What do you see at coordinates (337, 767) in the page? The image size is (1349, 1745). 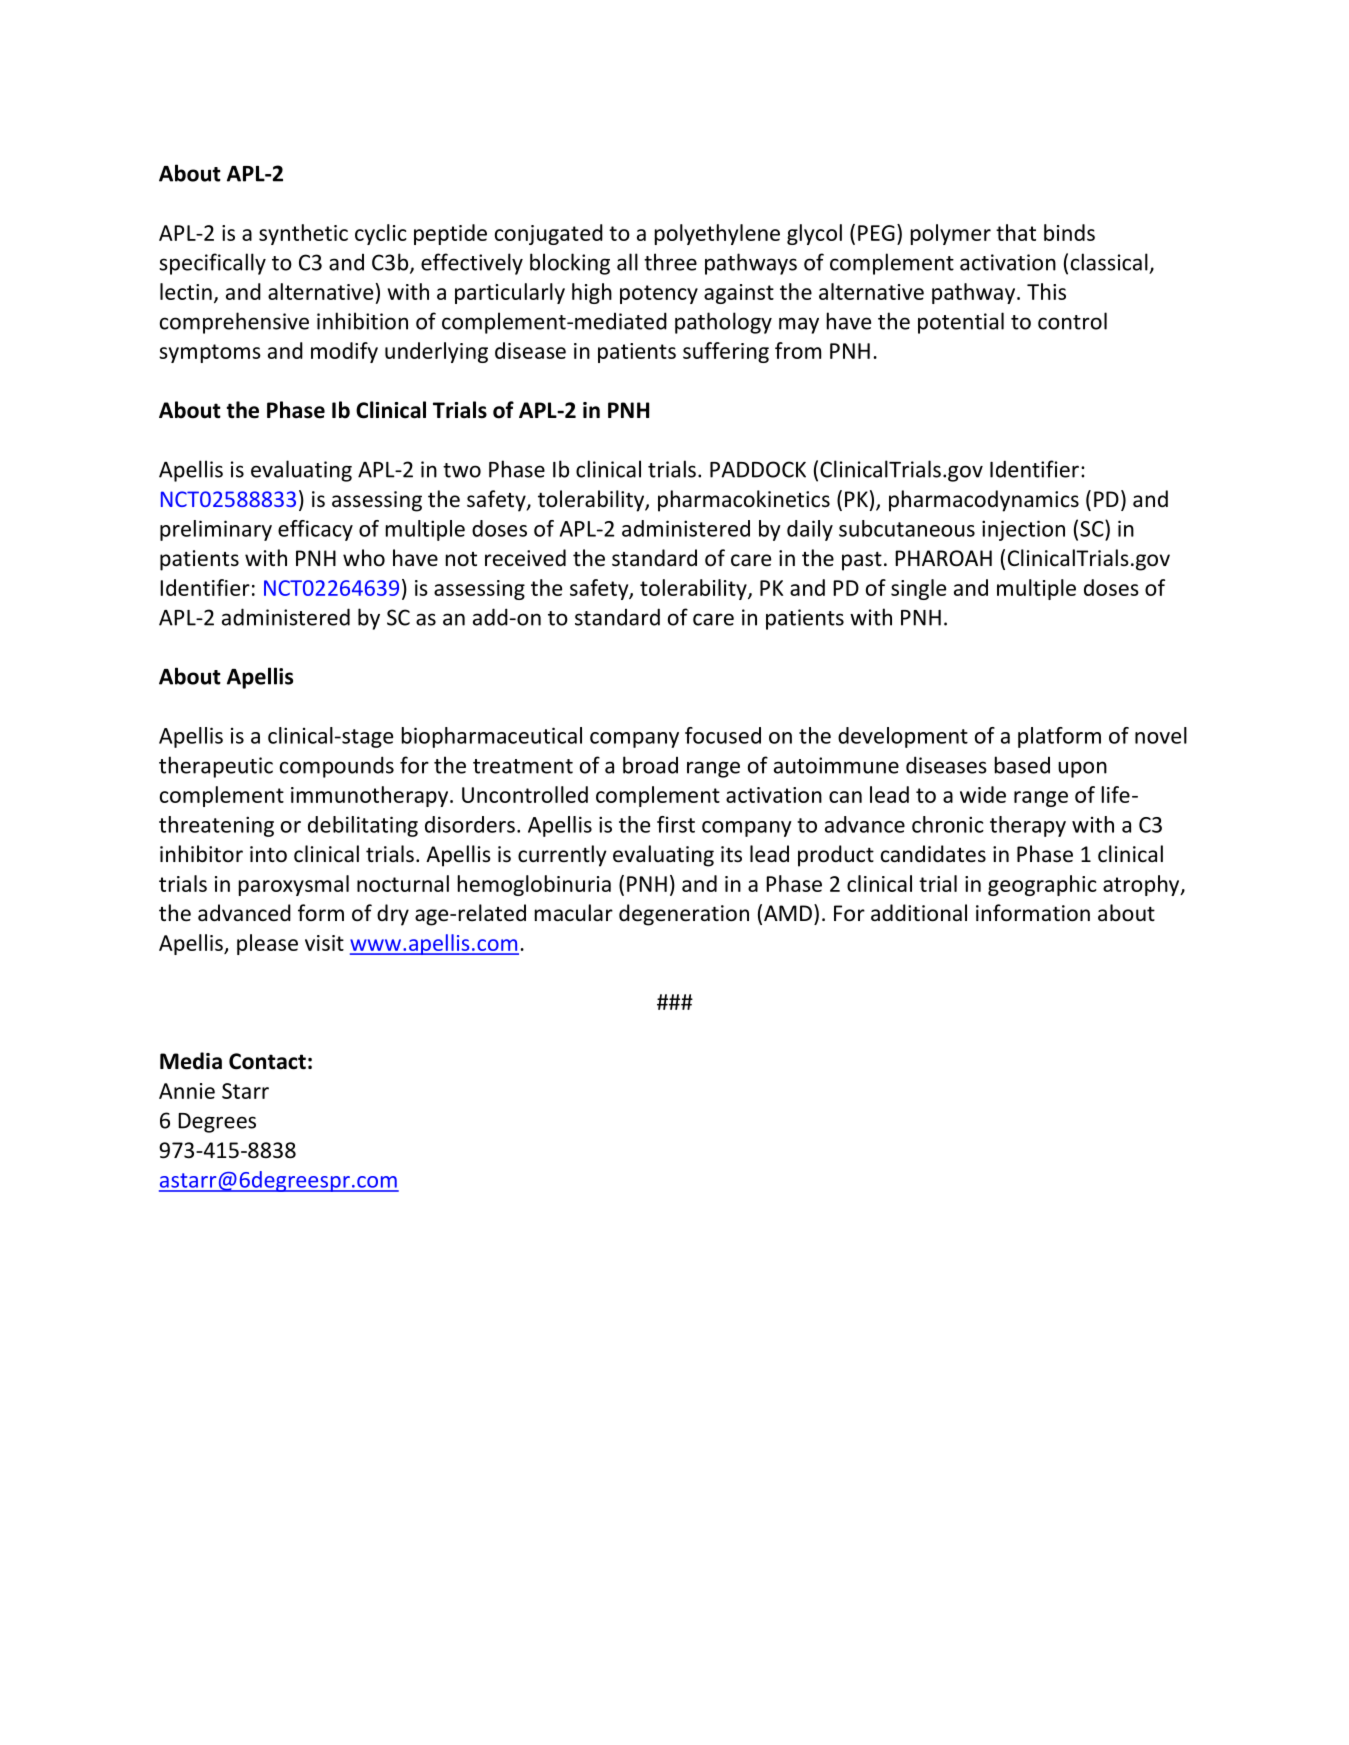 I see `compounds` at bounding box center [337, 767].
